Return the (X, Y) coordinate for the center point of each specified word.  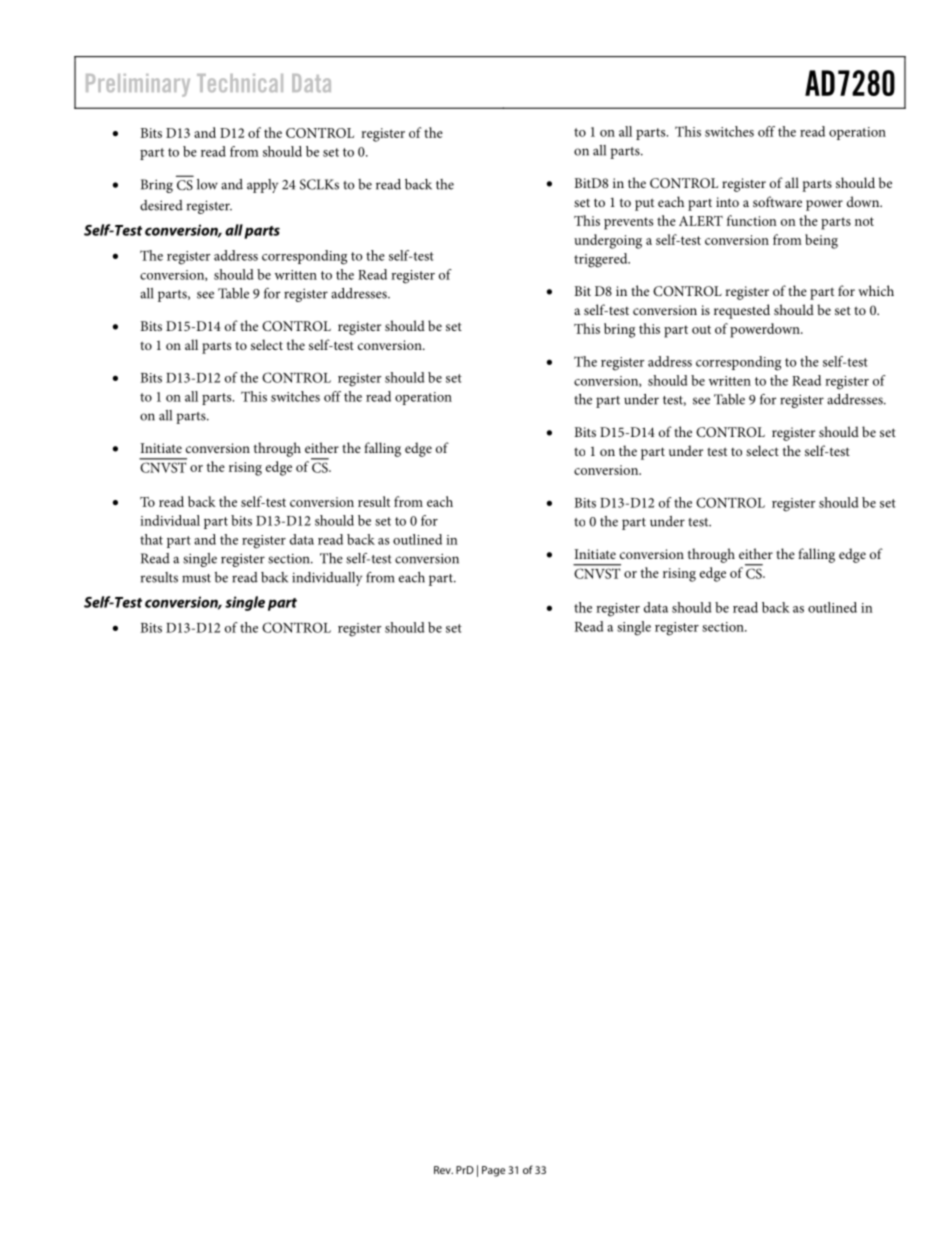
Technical (240, 83)
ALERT (701, 221)
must (196, 578)
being (821, 241)
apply (262, 186)
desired (161, 205)
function (752, 220)
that (151, 539)
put (644, 204)
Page (493, 1171)
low (207, 184)
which (876, 290)
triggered (602, 260)
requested (742, 311)
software (777, 201)
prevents (628, 223)
